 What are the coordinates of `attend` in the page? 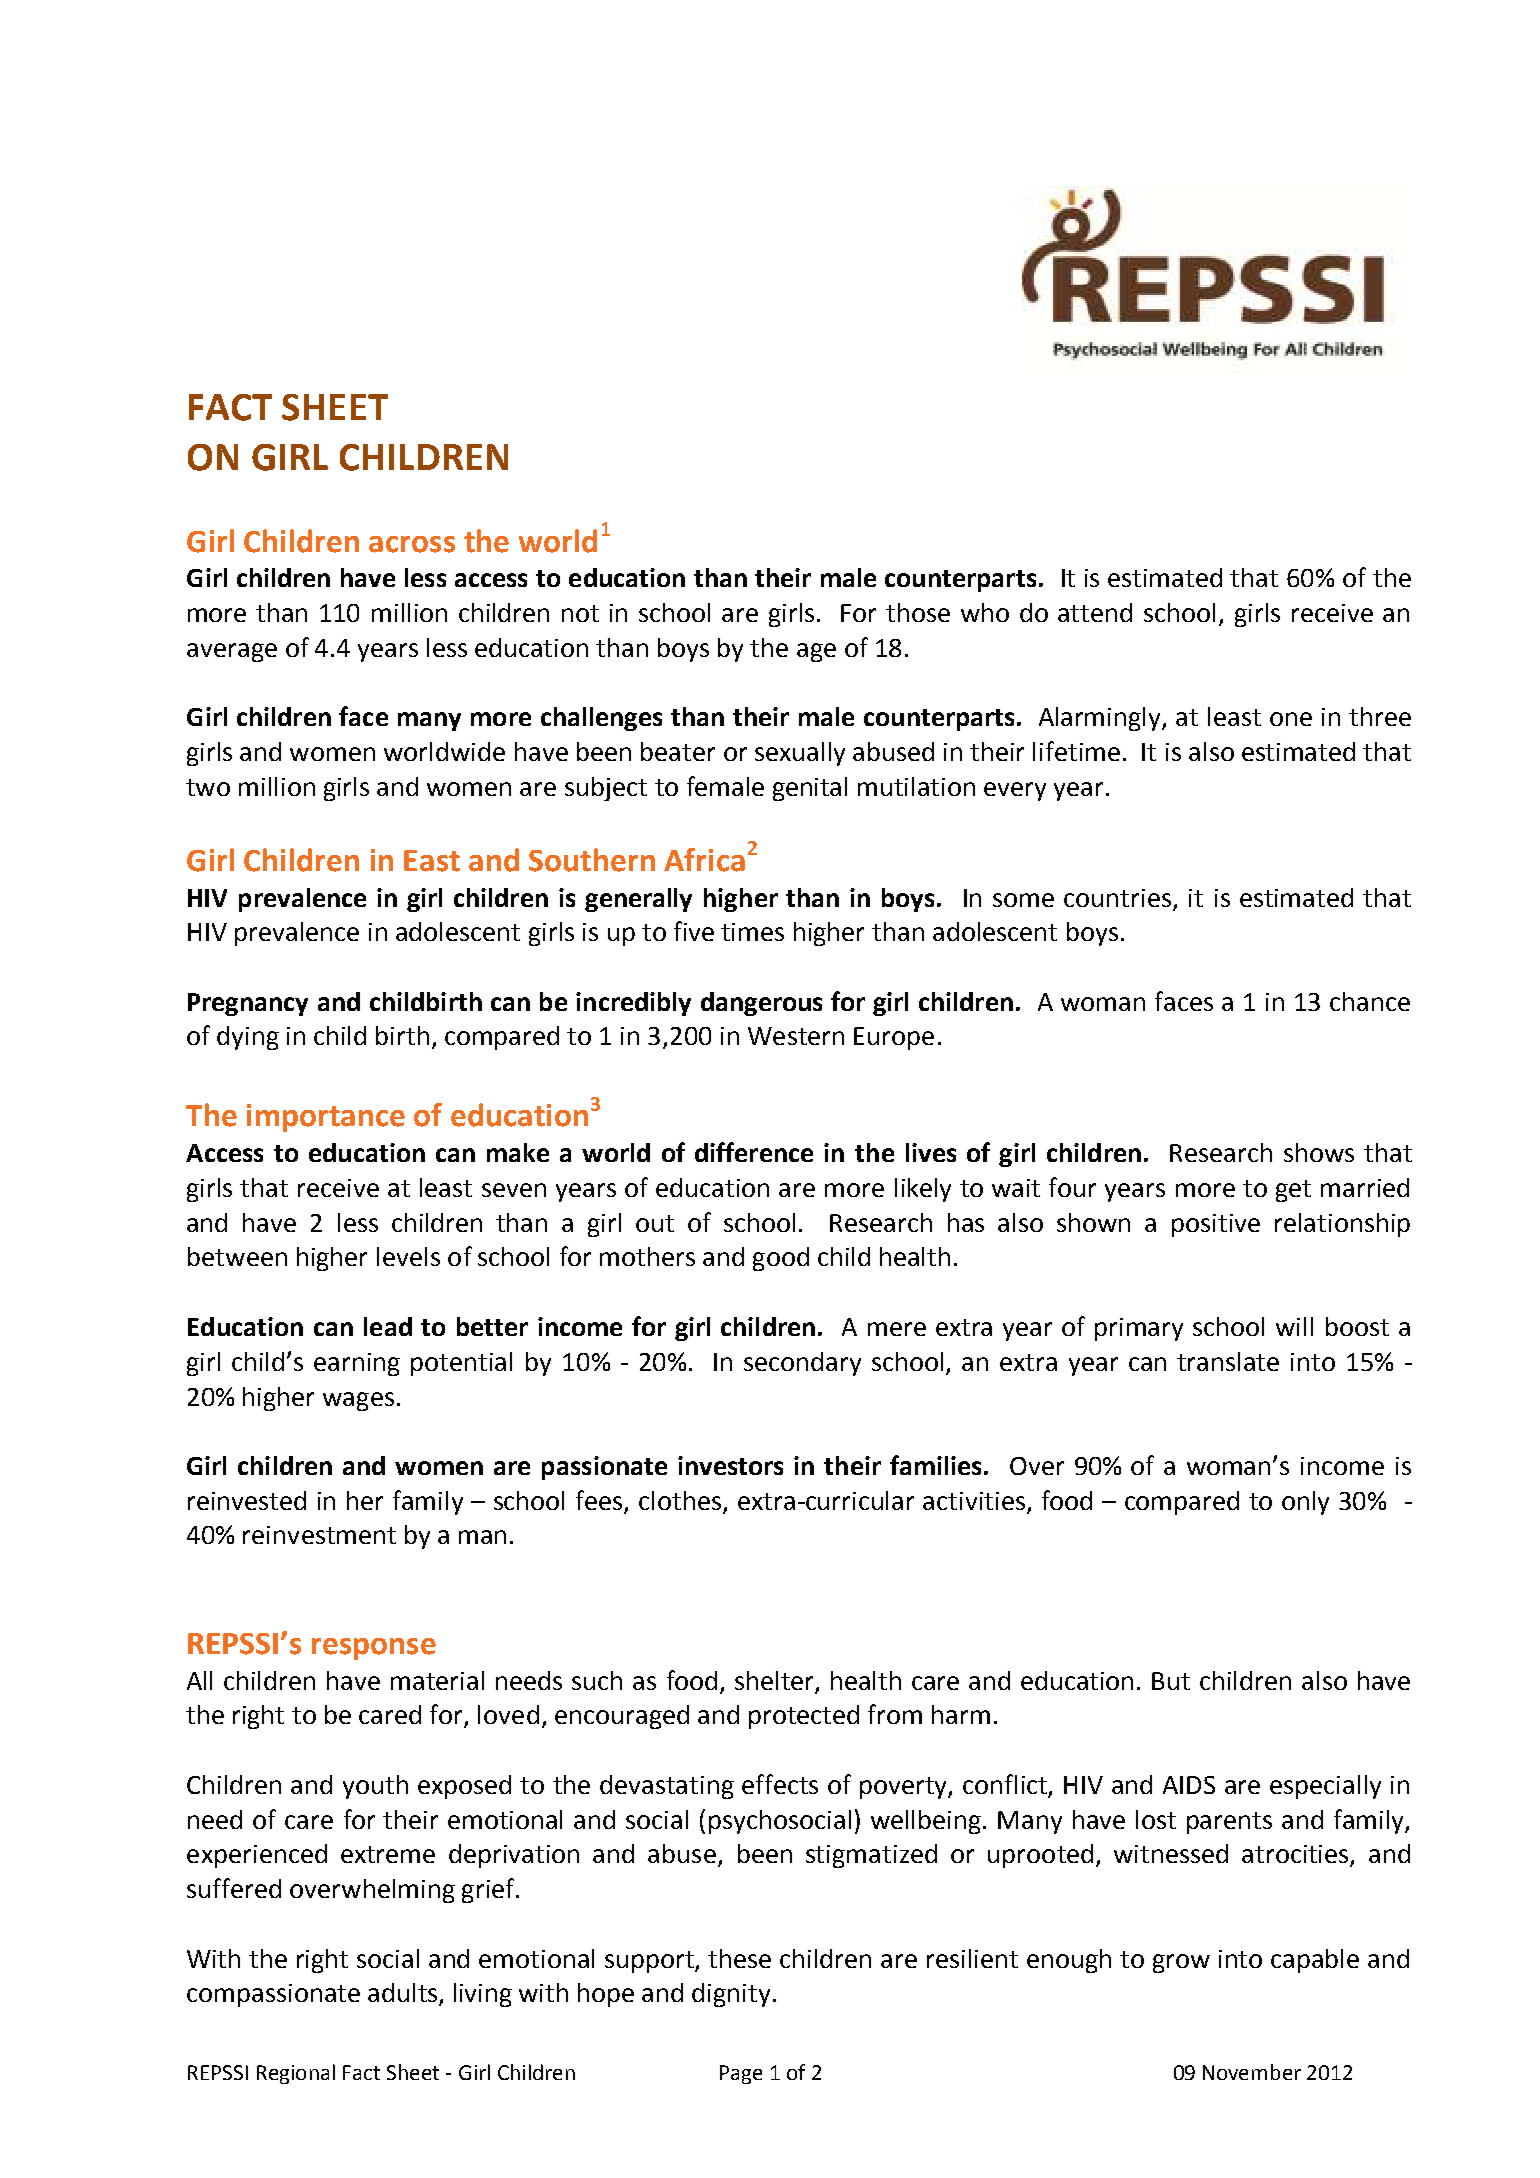 It's located at (1095, 612).
